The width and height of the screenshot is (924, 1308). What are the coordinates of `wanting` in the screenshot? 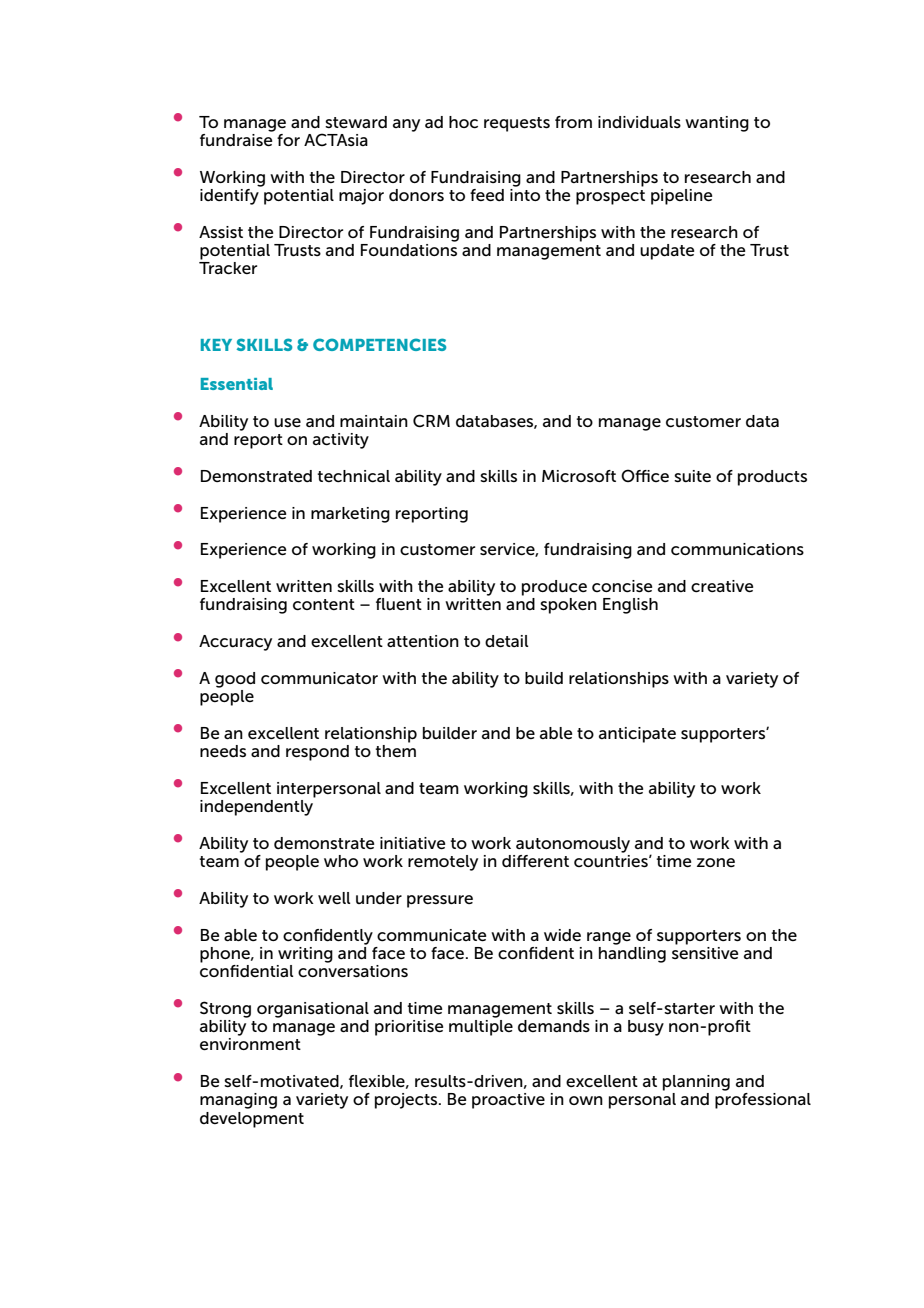 It's located at (717, 124).
